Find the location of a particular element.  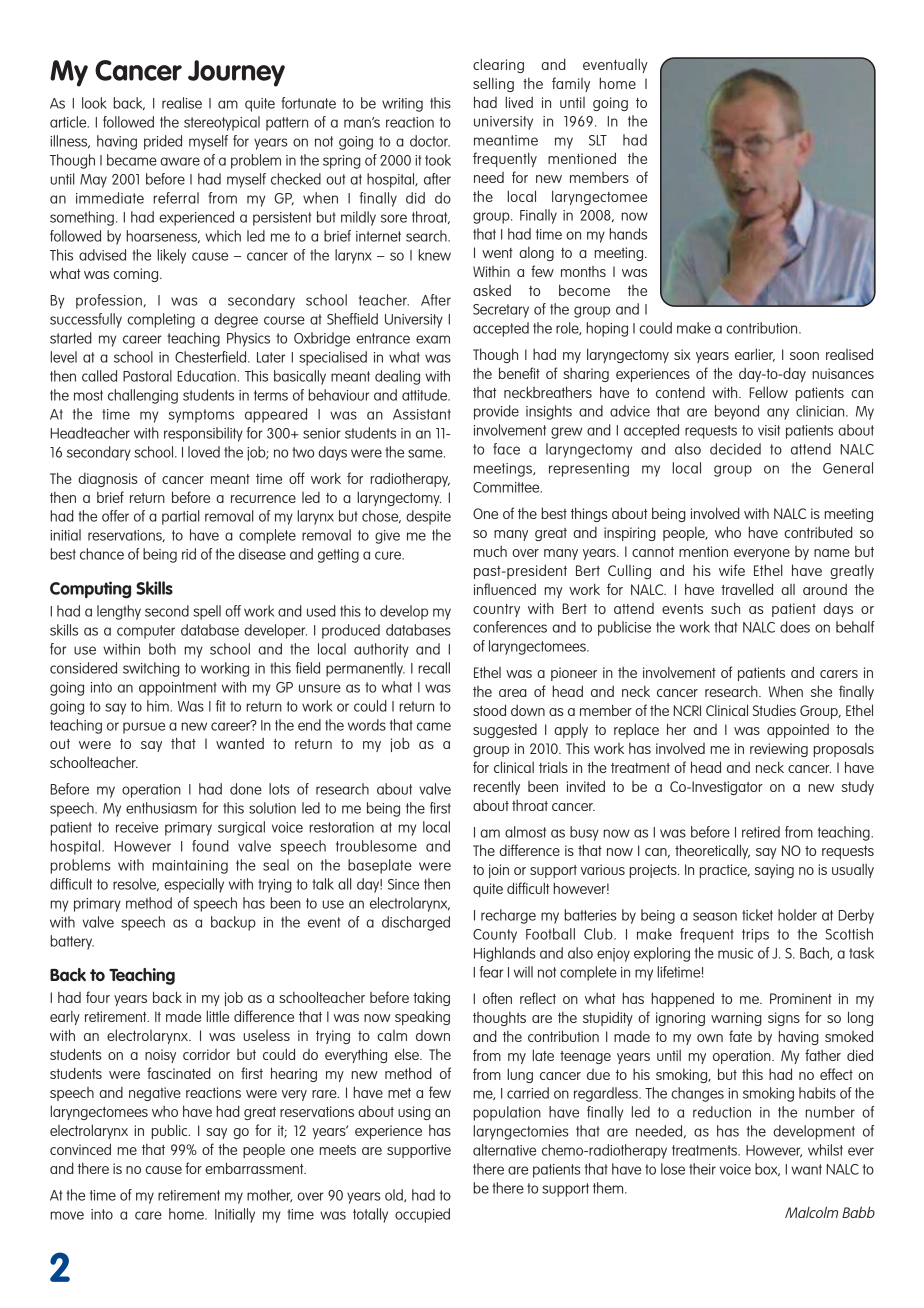

convinced is located at coordinates (80, 1149).
